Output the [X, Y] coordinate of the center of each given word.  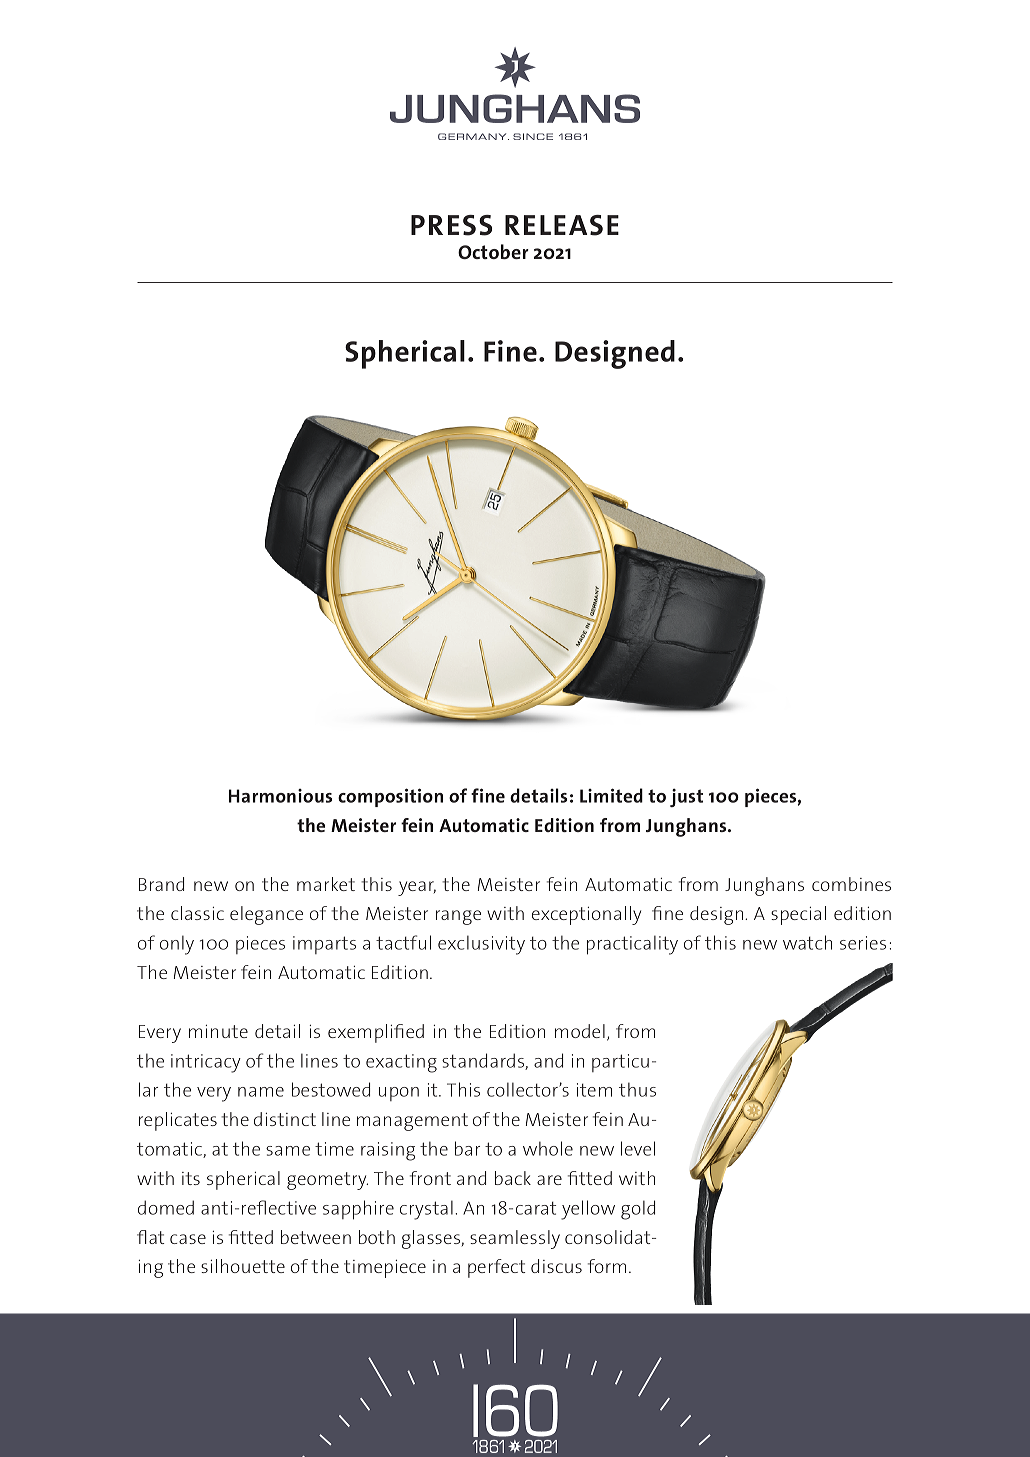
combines [851, 884]
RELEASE [562, 225]
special [798, 915]
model [580, 1031]
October [493, 251]
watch [807, 942]
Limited [611, 795]
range [458, 917]
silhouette [243, 1266]
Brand [161, 884]
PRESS [451, 225]
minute [218, 1031]
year [417, 888]
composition [390, 797]
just [686, 797]
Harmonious [280, 796]
